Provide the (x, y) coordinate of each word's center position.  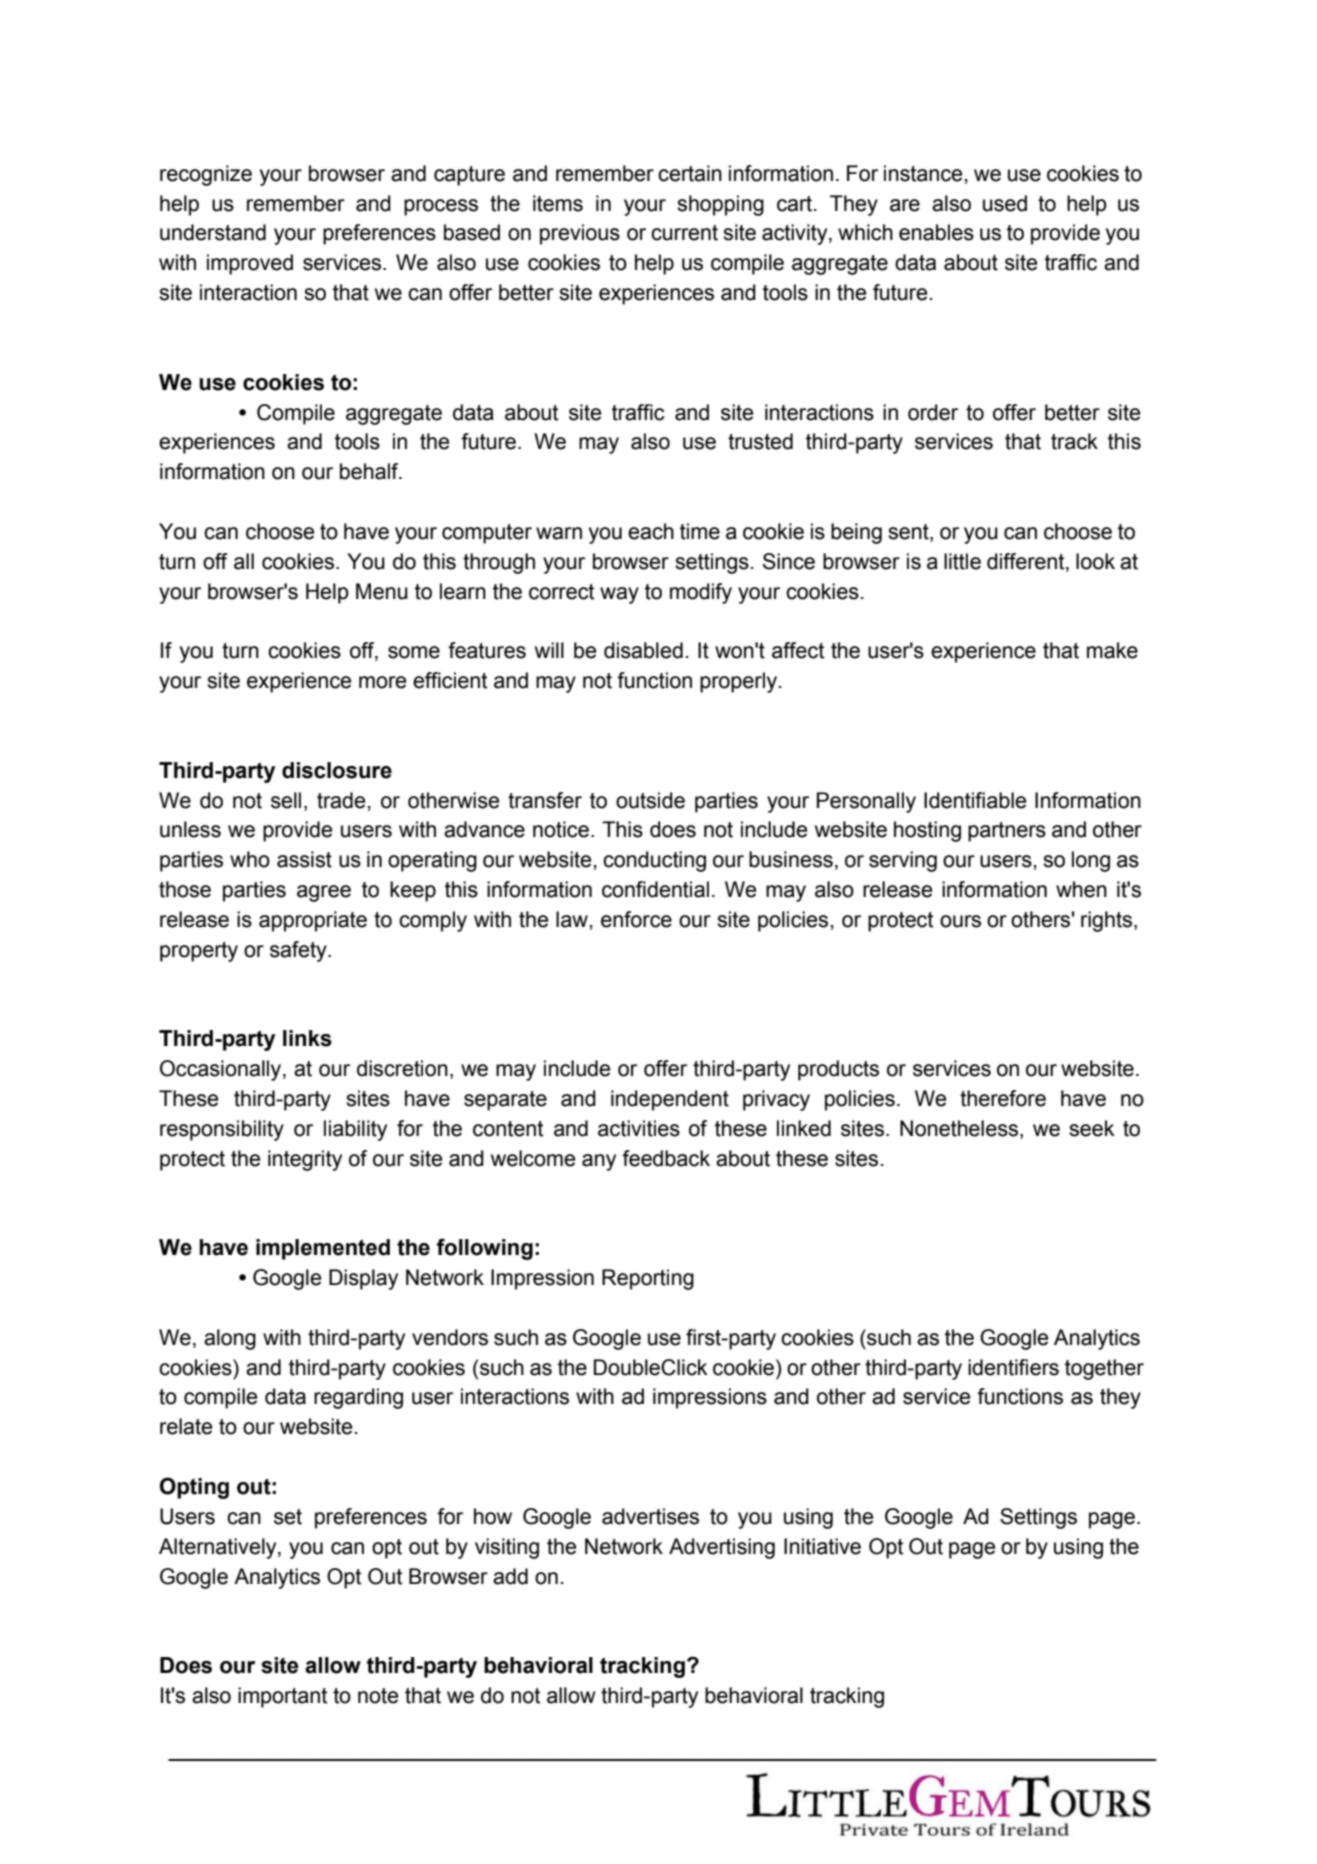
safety (299, 951)
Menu (382, 591)
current (684, 233)
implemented (323, 1249)
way (619, 595)
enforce (636, 919)
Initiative (822, 1546)
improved (250, 264)
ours (960, 921)
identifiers (1013, 1367)
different (1027, 561)
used (1005, 203)
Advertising (722, 1548)
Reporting (648, 1279)
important (282, 1697)
